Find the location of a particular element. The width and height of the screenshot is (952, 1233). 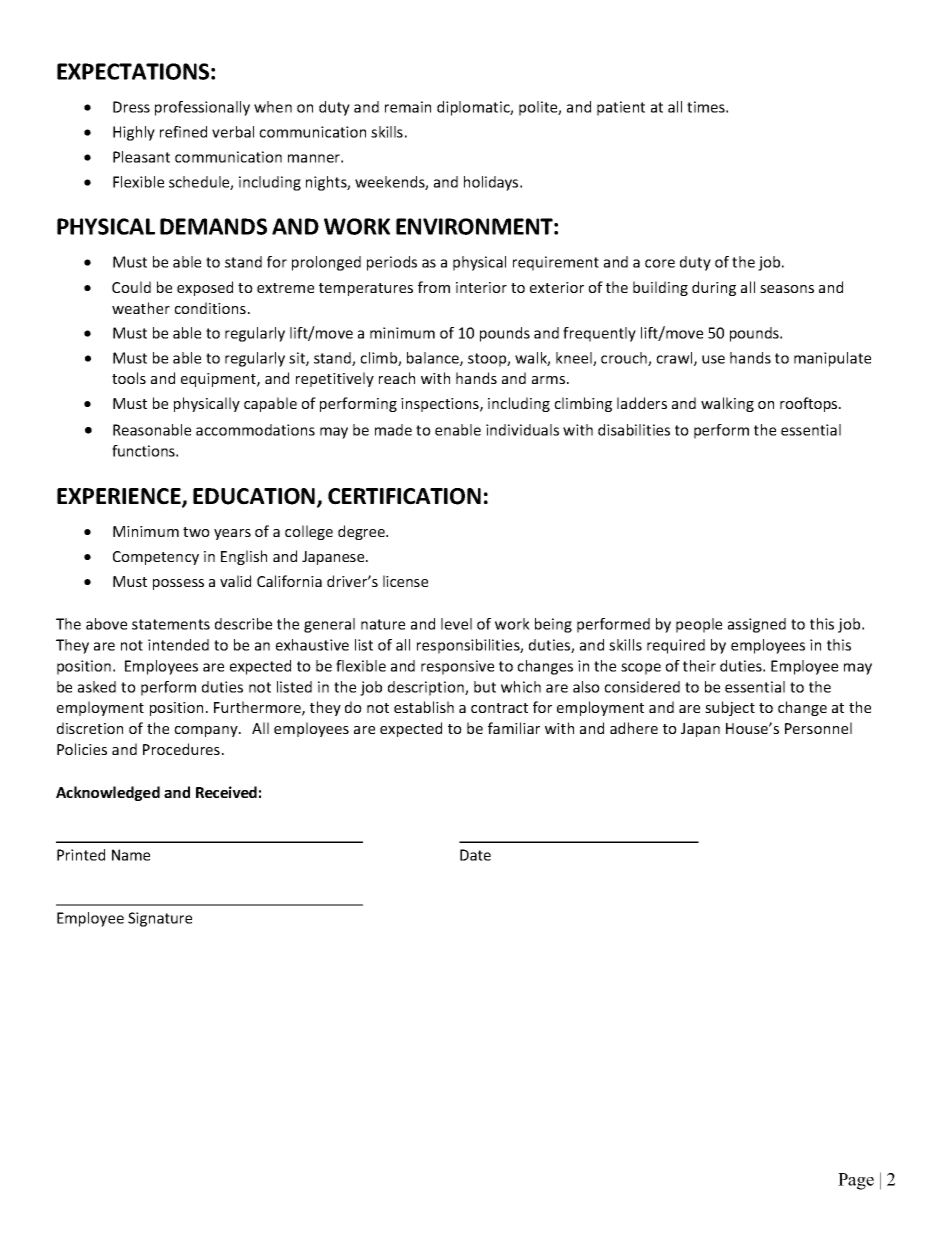

Date is located at coordinates (475, 855).
